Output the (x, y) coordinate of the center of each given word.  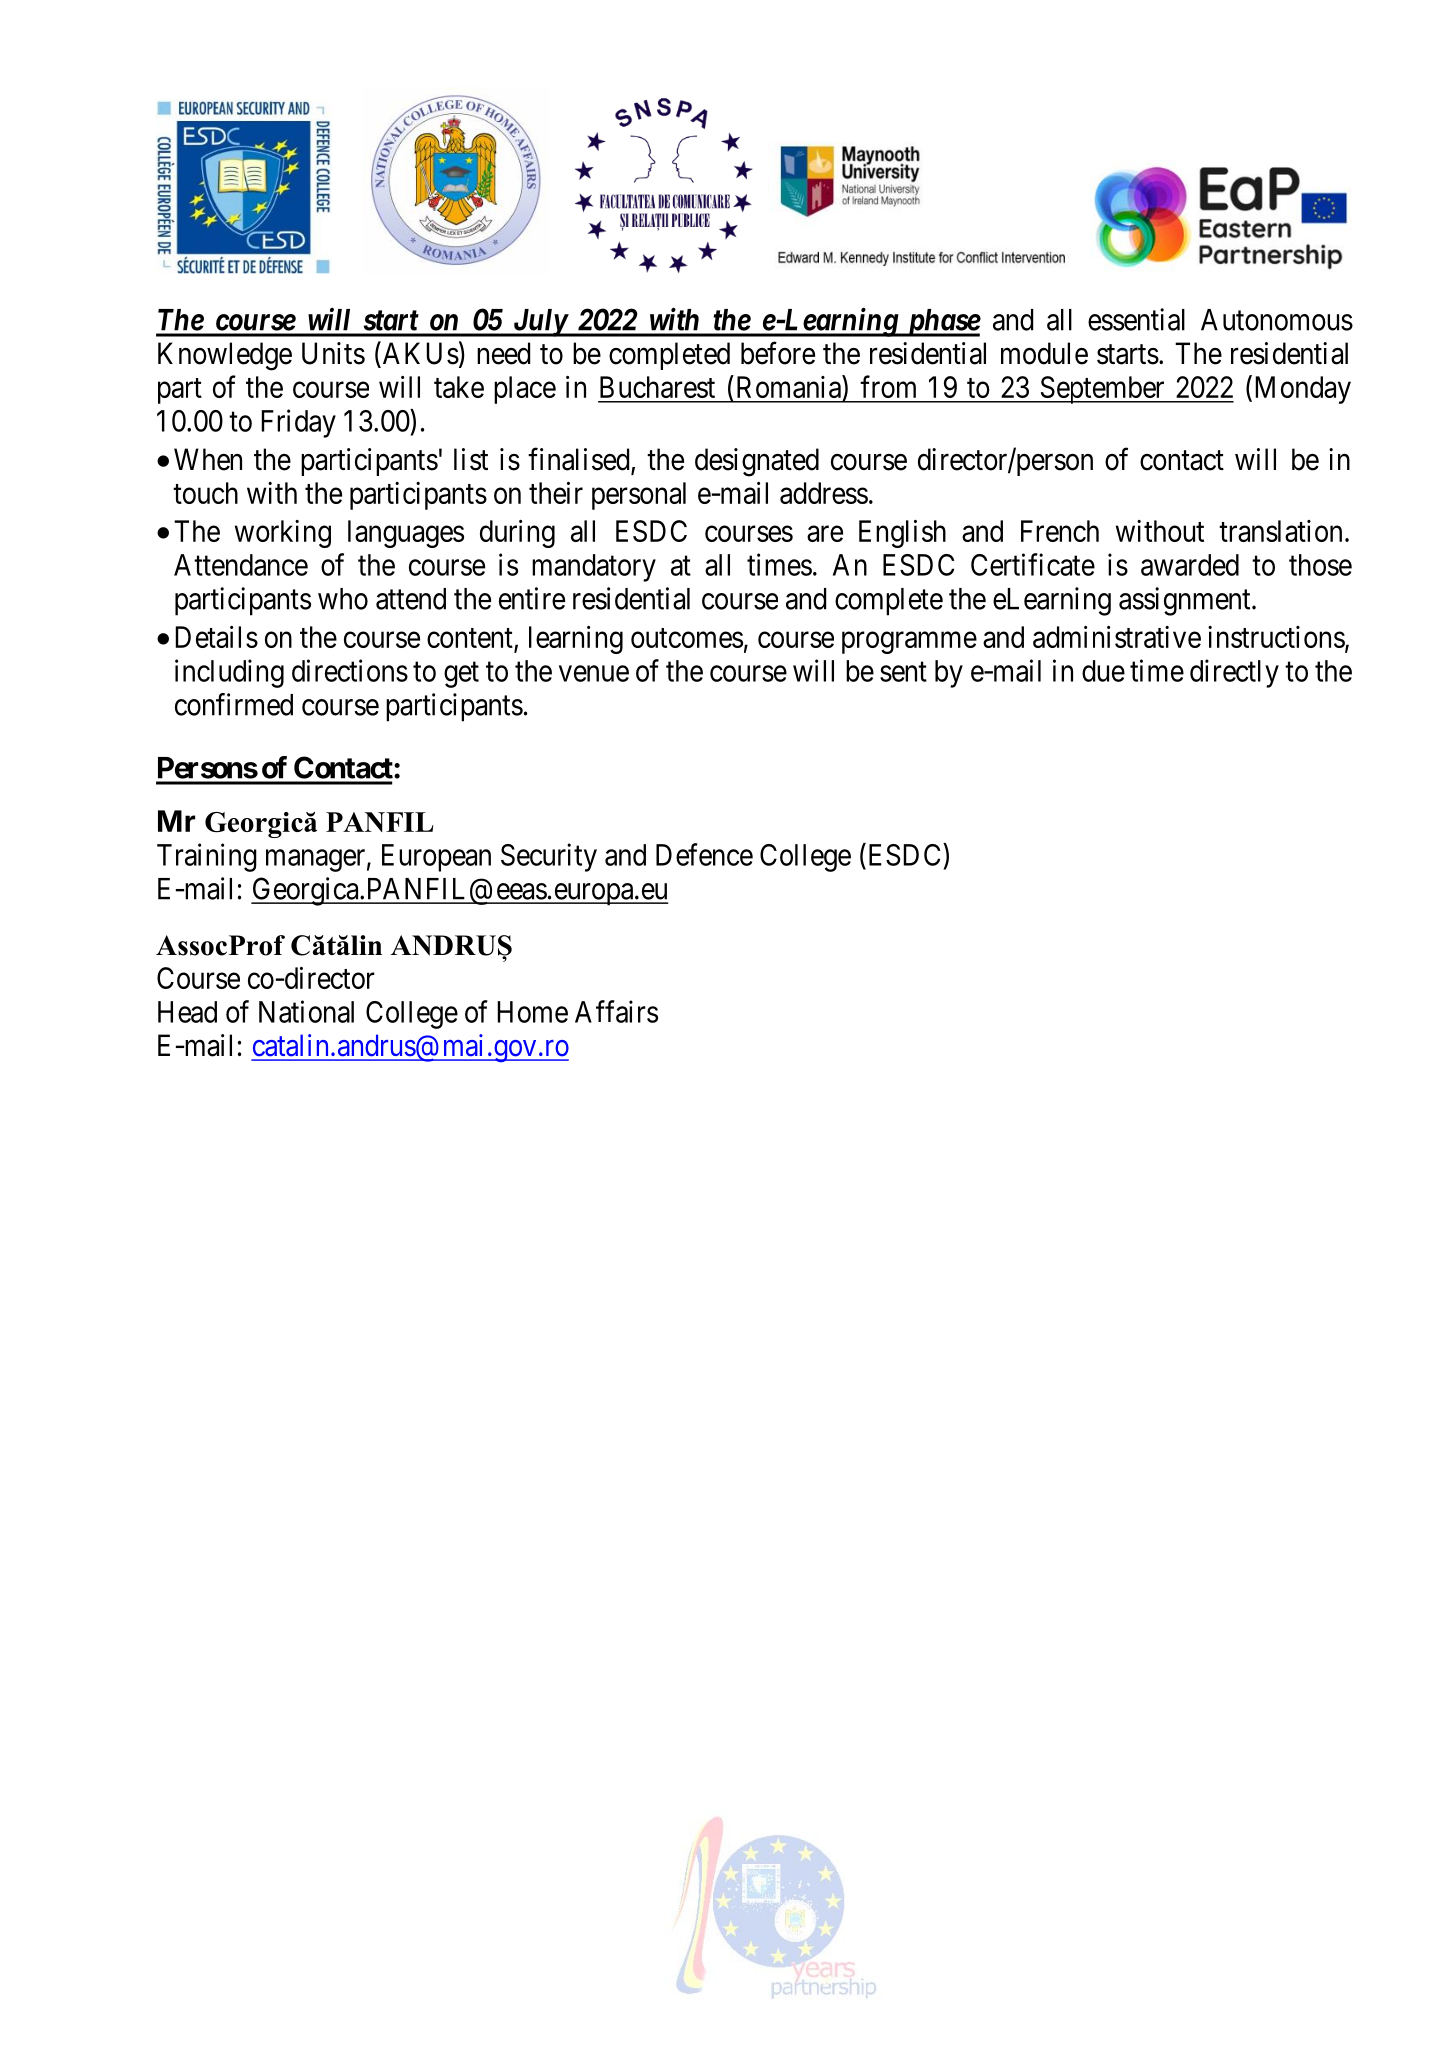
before (778, 353)
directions (350, 670)
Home (532, 1012)
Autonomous (1277, 320)
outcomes (687, 638)
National (306, 1011)
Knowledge (225, 356)
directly (1234, 673)
